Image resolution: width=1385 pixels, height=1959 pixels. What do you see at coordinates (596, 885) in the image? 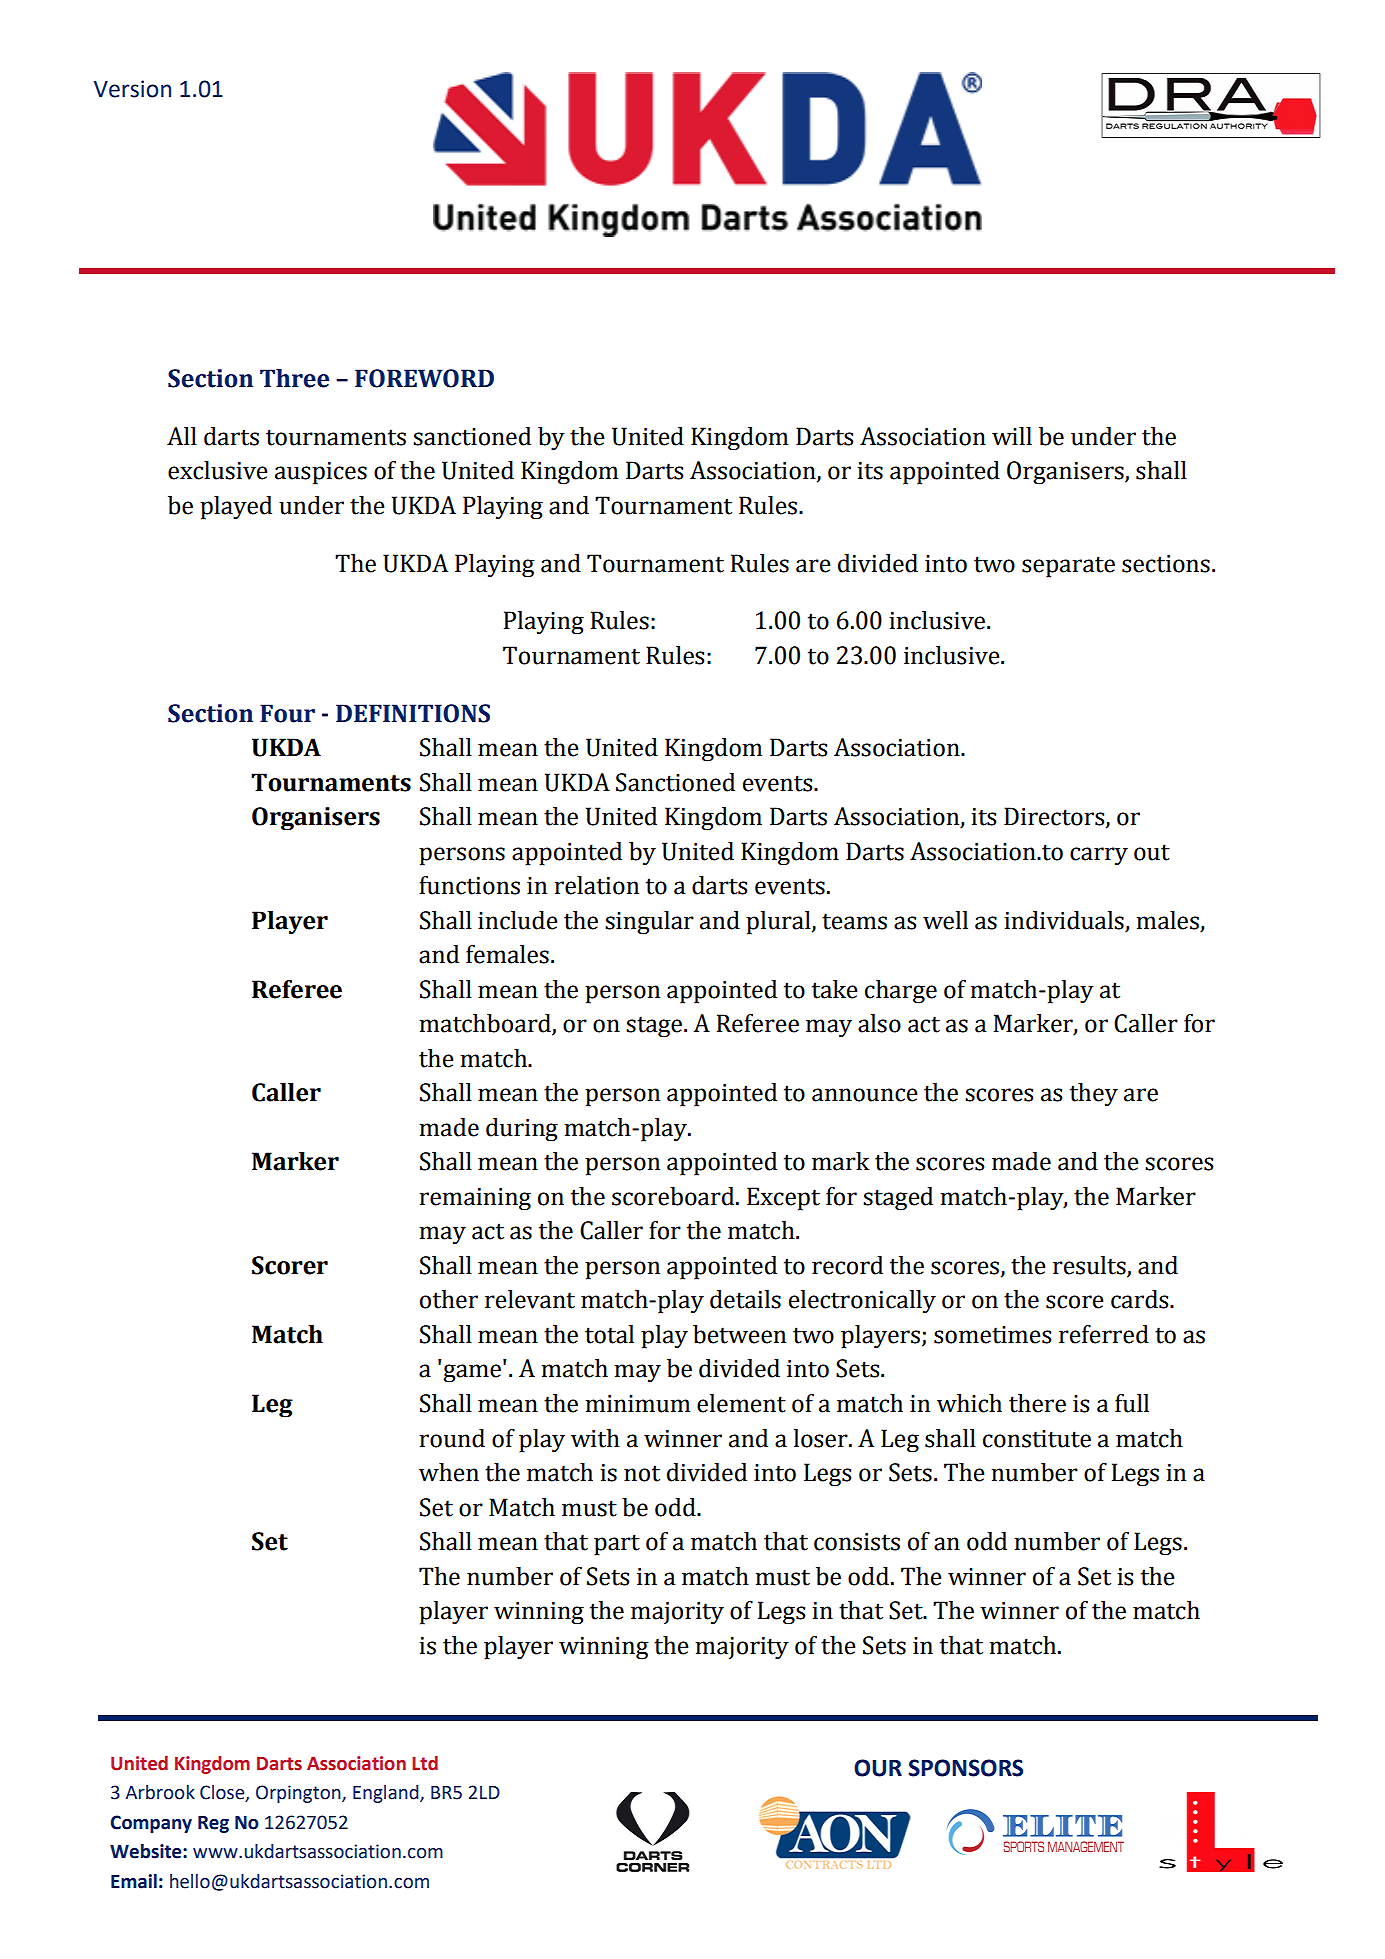
I see `relation` at bounding box center [596, 885].
